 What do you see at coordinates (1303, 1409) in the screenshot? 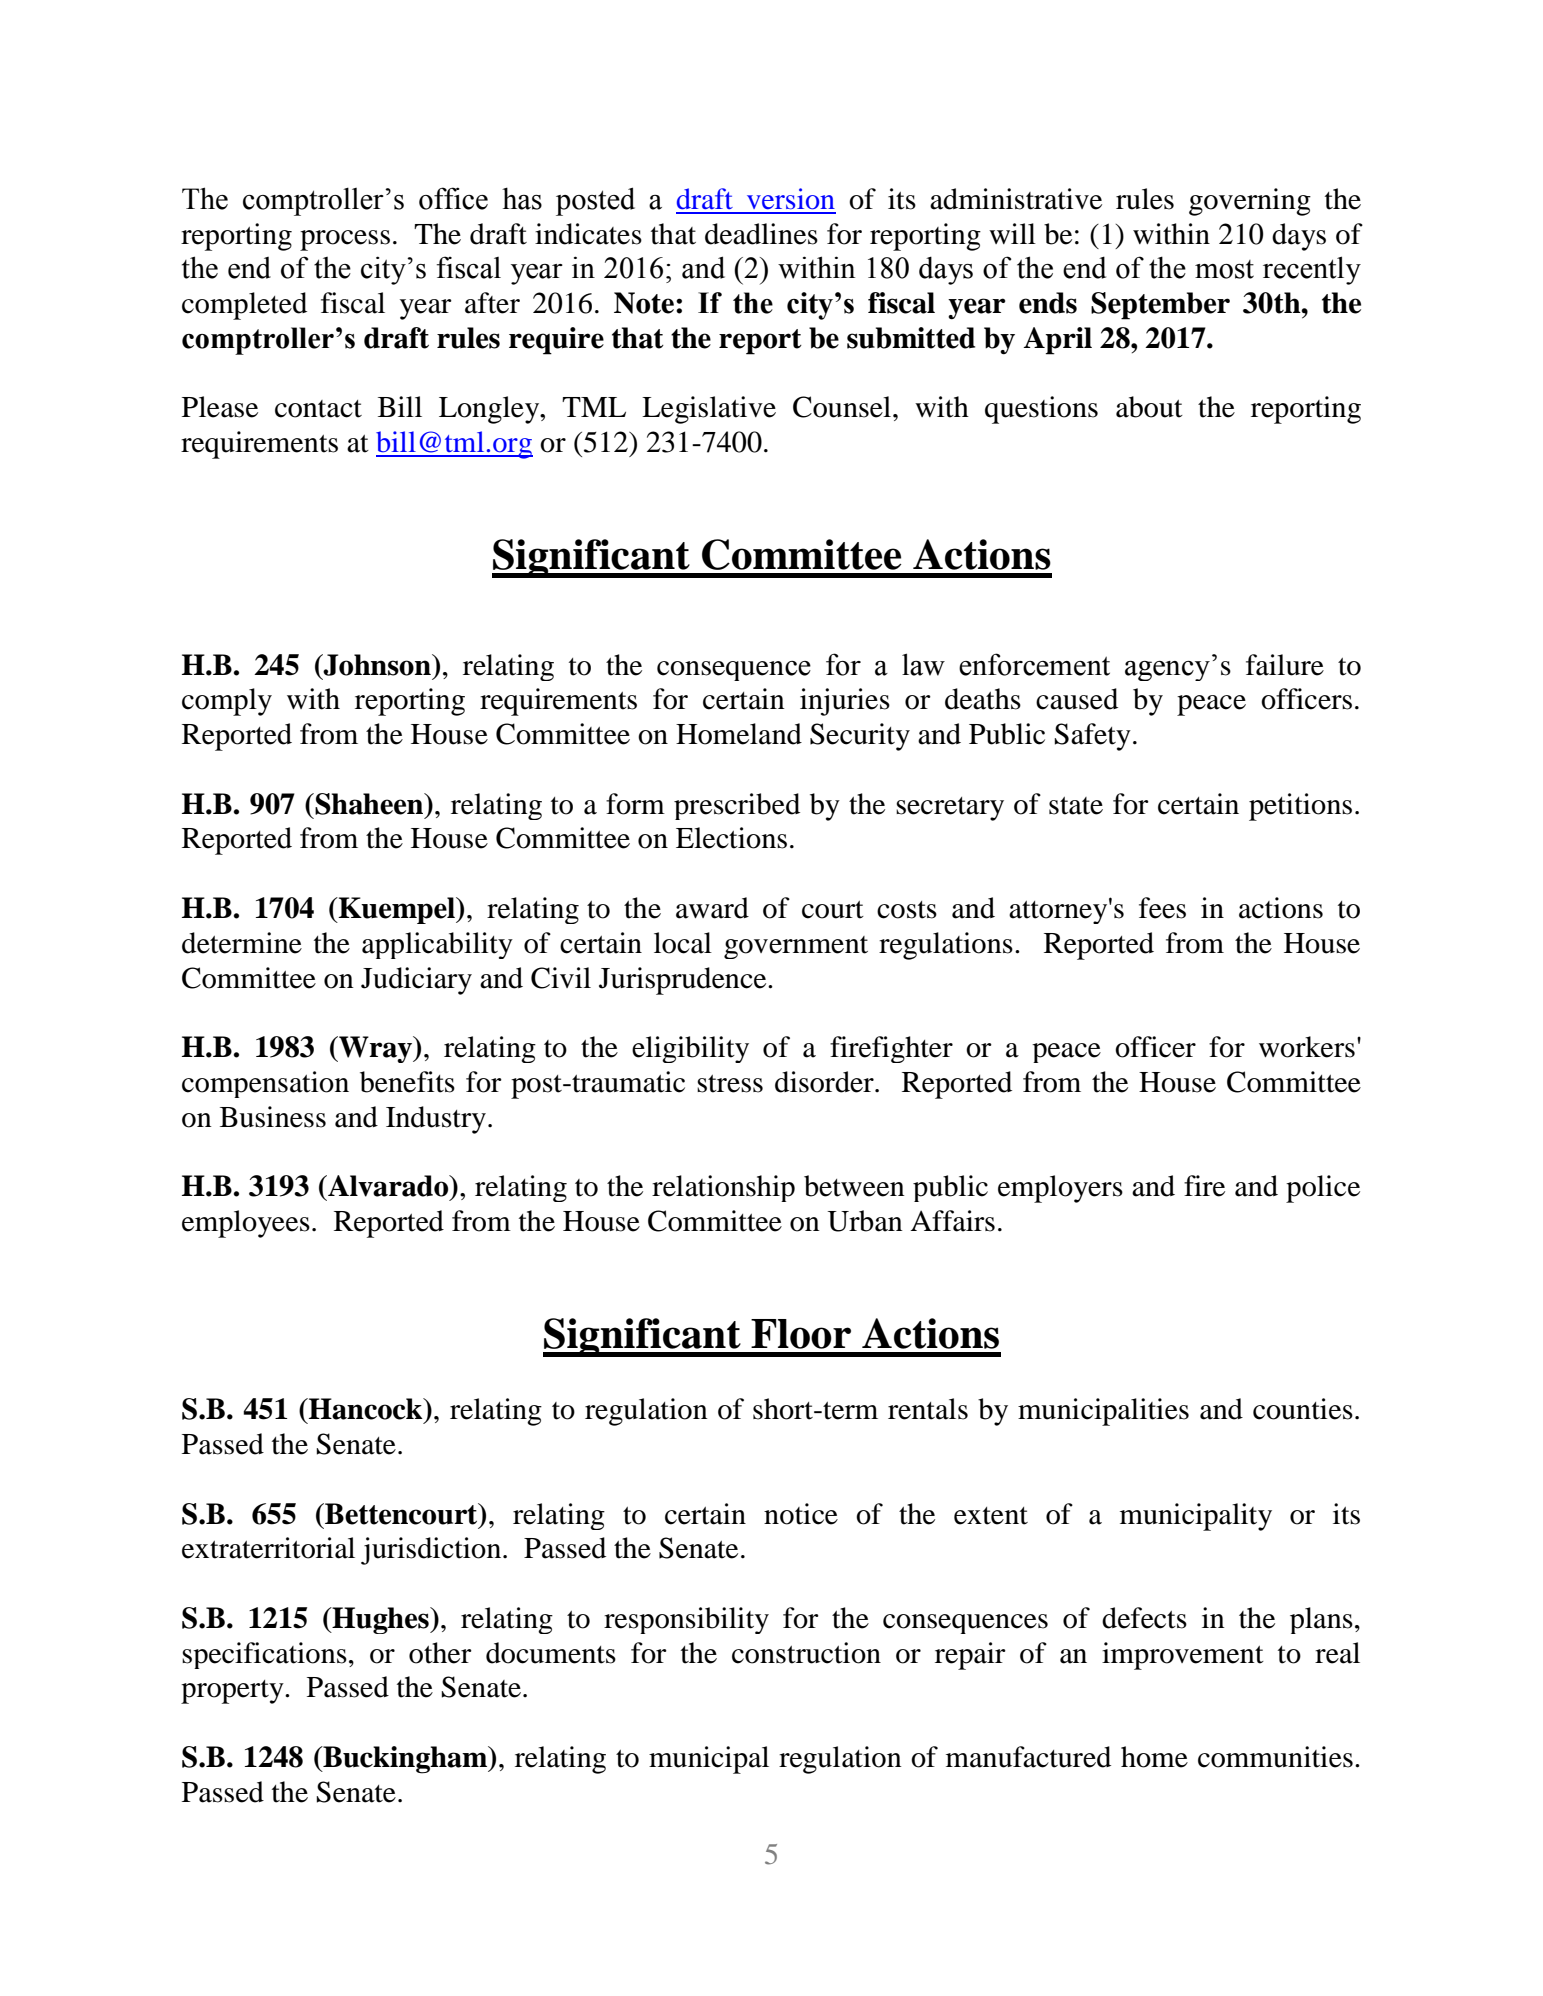
I see `counties` at bounding box center [1303, 1409].
